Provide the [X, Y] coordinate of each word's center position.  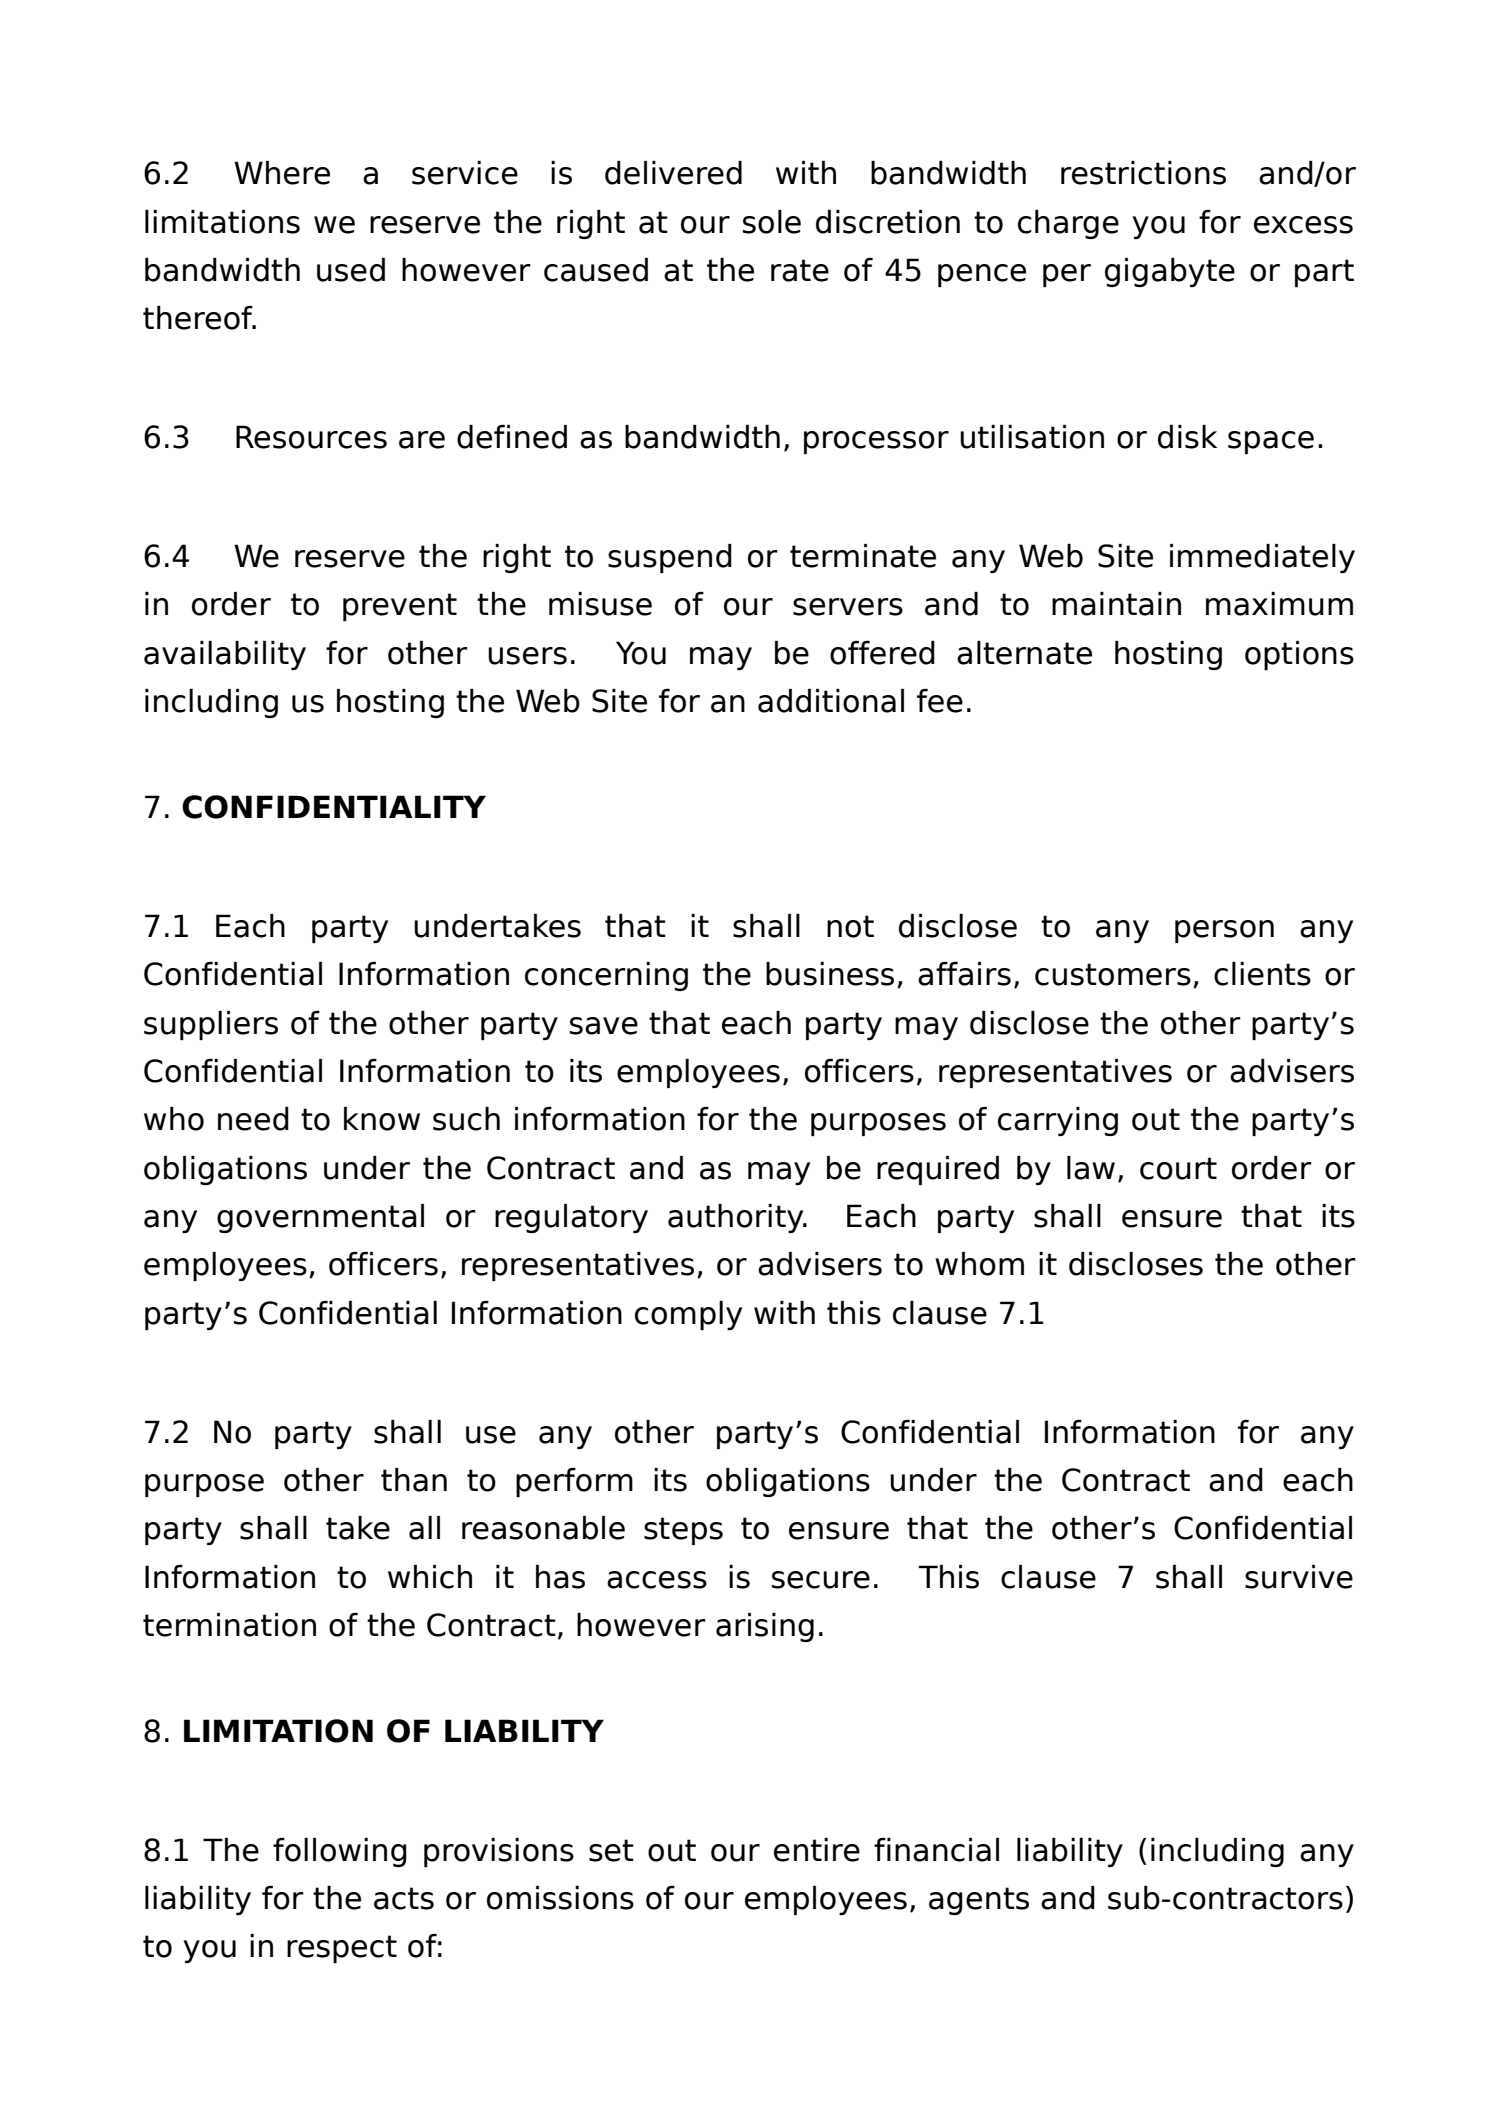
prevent [400, 607]
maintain [1116, 604]
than [414, 1480]
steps [683, 1531]
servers [848, 607]
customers [1113, 974]
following [340, 1852]
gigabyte [1170, 272]
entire [817, 1850]
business [830, 974]
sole [772, 222]
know [382, 1119]
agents [979, 1901]
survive [1299, 1577]
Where [282, 173]
